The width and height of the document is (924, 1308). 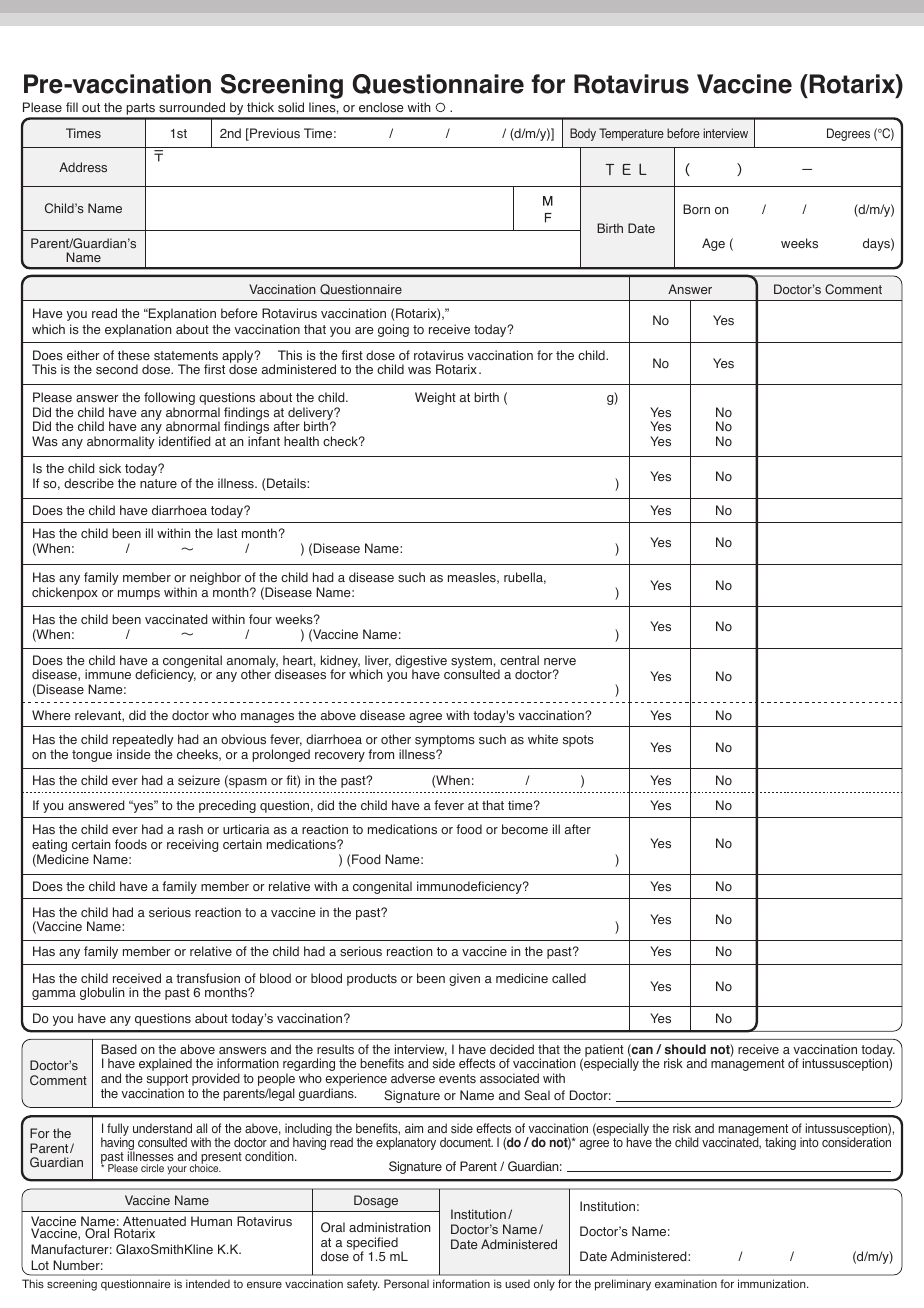 I want to click on globulin, so click(x=102, y=993).
